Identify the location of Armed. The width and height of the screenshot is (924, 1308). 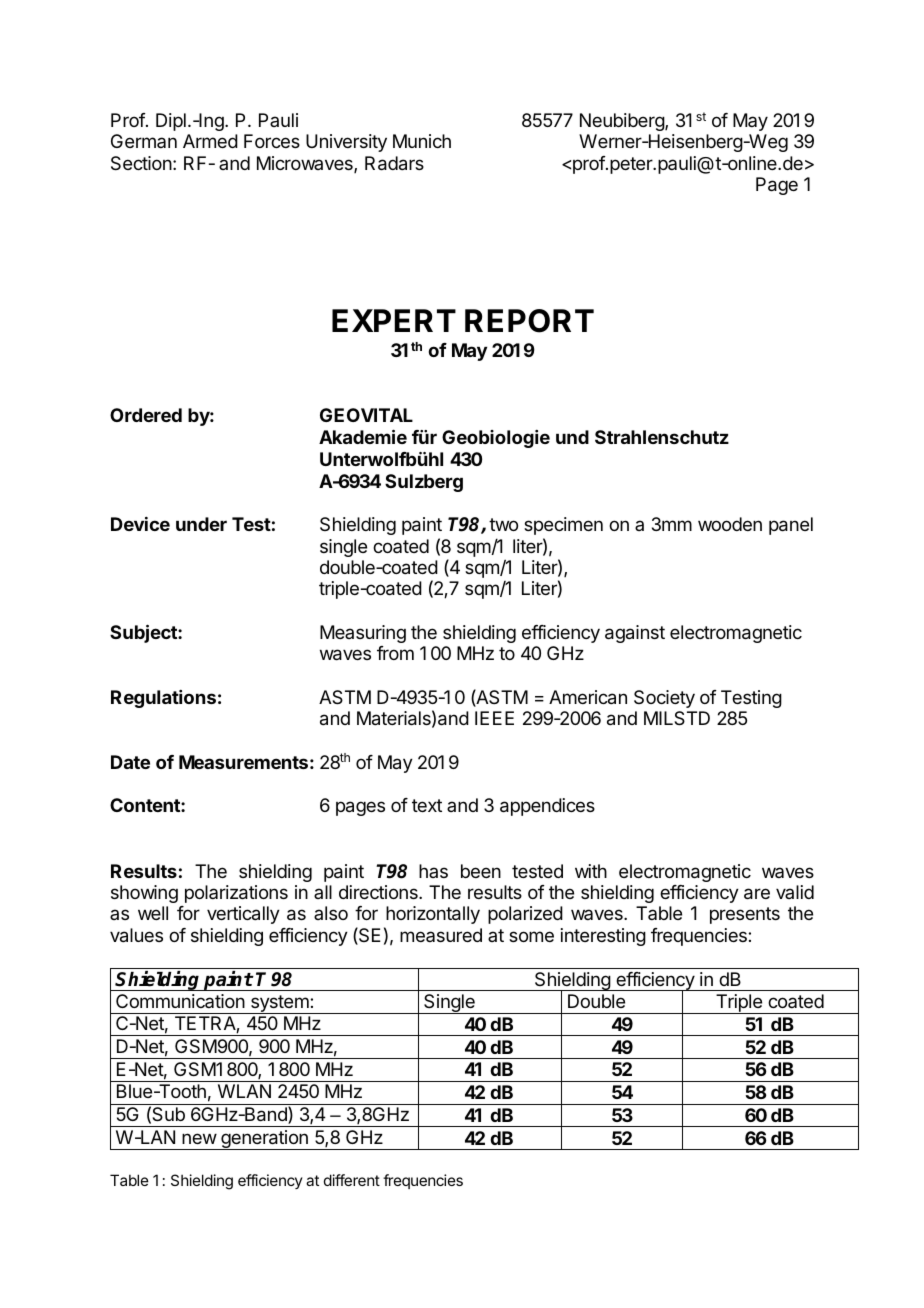
(210, 141).
